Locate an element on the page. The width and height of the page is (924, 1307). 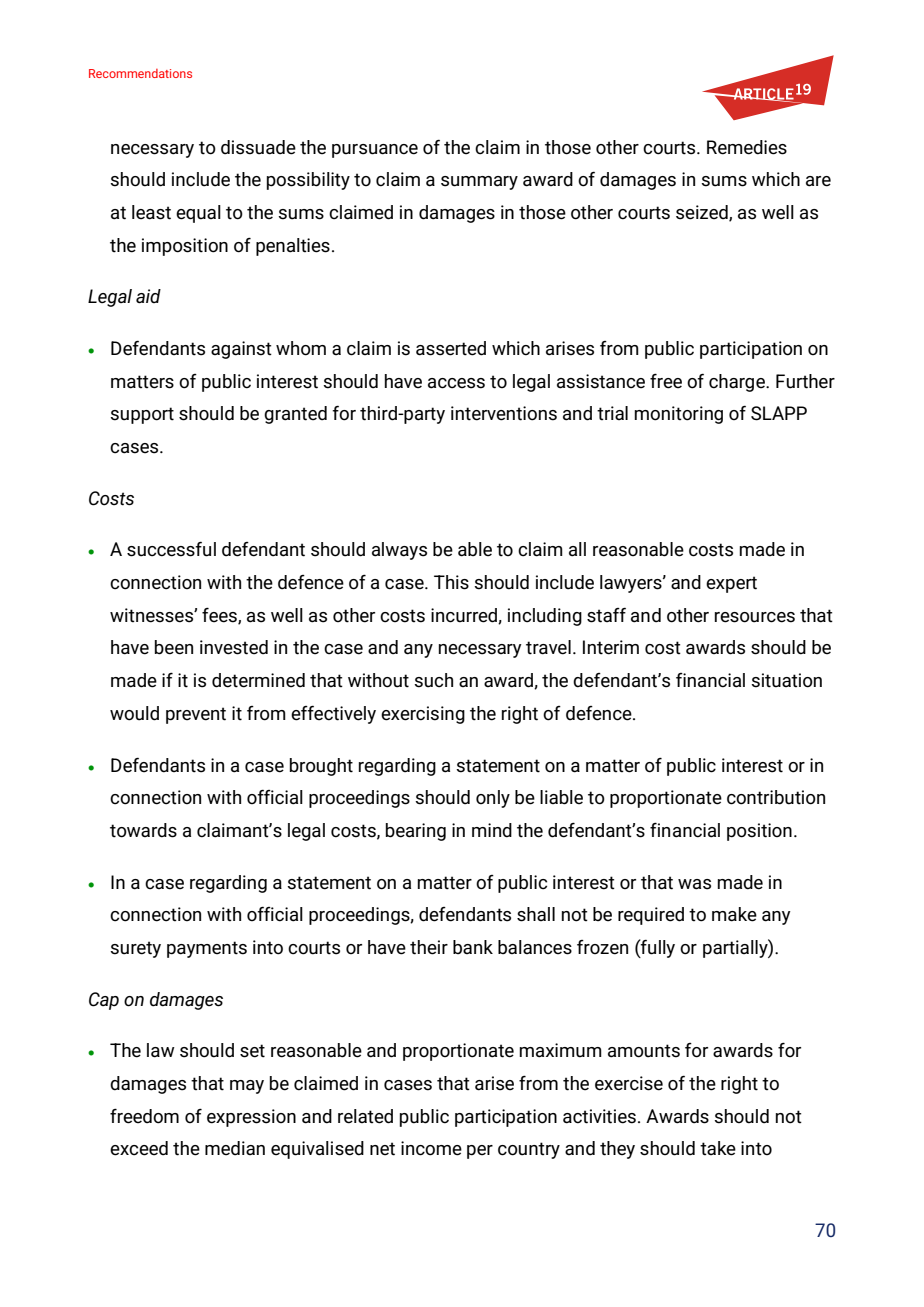
asserted is located at coordinates (451, 348).
